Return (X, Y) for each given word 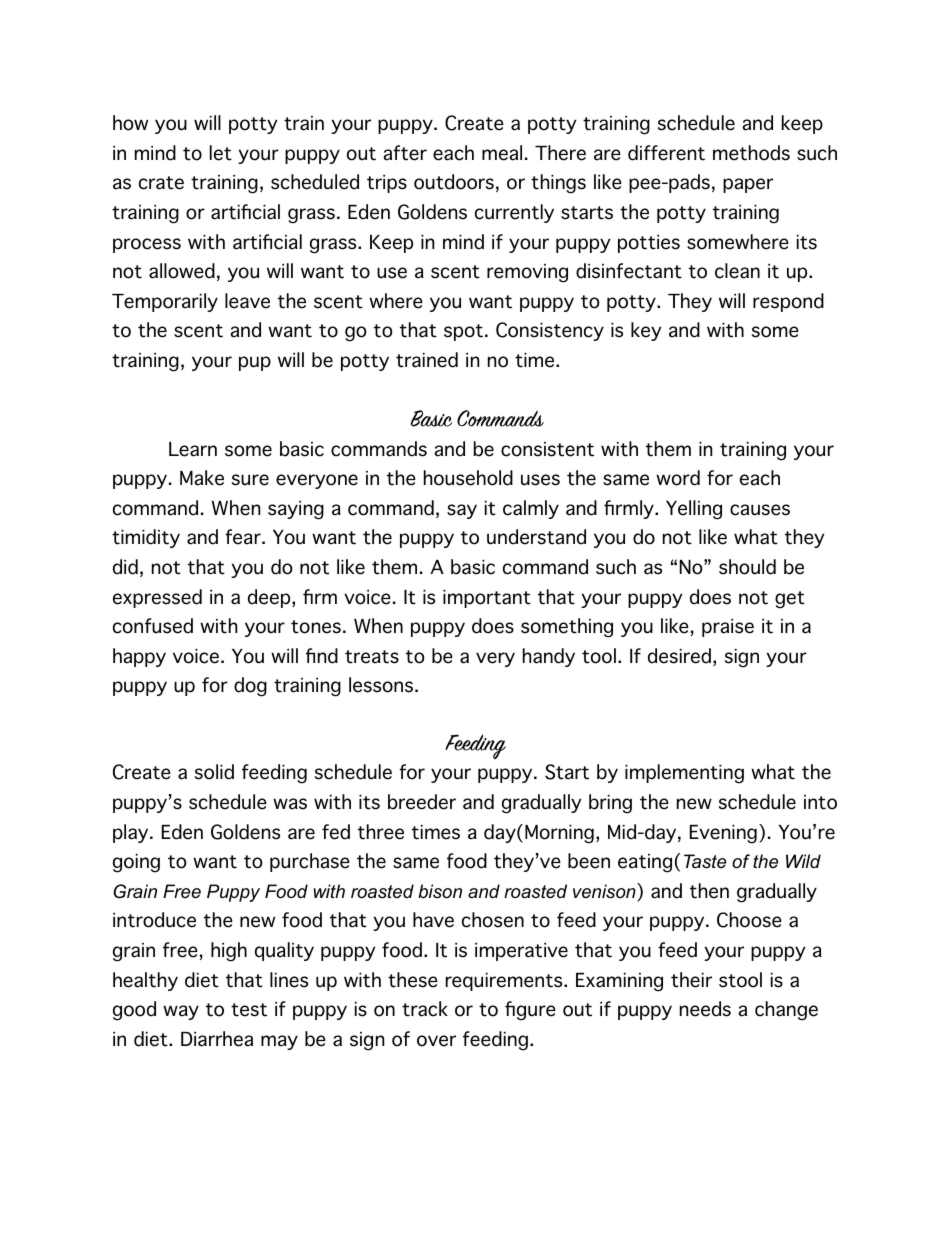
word (678, 478)
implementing (684, 774)
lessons (382, 685)
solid (214, 772)
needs (705, 1009)
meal (502, 153)
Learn (193, 449)
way (181, 1012)
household (468, 478)
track (425, 1009)
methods (751, 153)
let (221, 153)
